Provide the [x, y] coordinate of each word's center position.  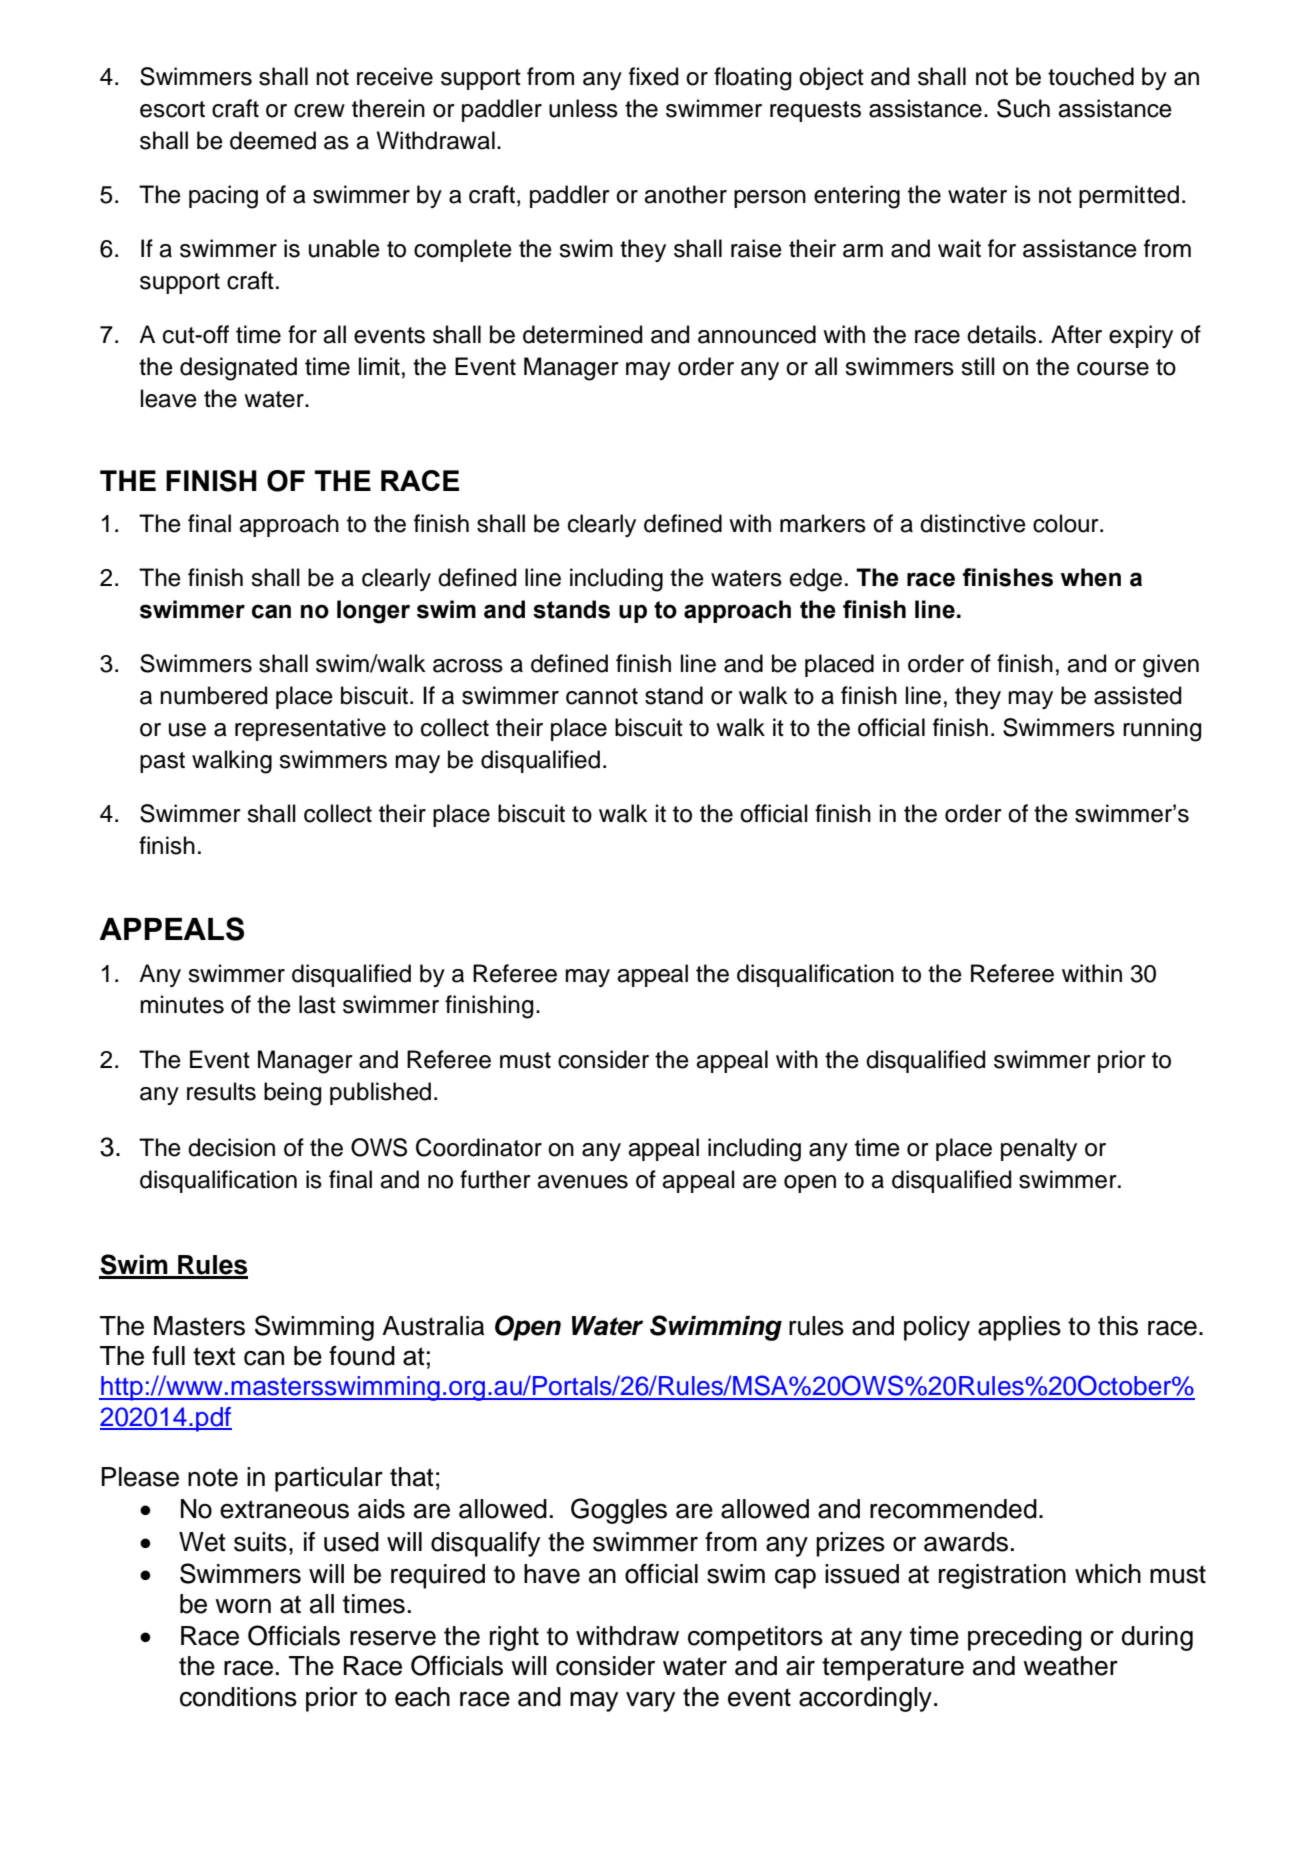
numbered [213, 695]
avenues [582, 1182]
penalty [1039, 1149]
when [1091, 577]
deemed [273, 140]
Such [1023, 108]
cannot [602, 696]
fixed [653, 76]
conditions [238, 1697]
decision [231, 1147]
